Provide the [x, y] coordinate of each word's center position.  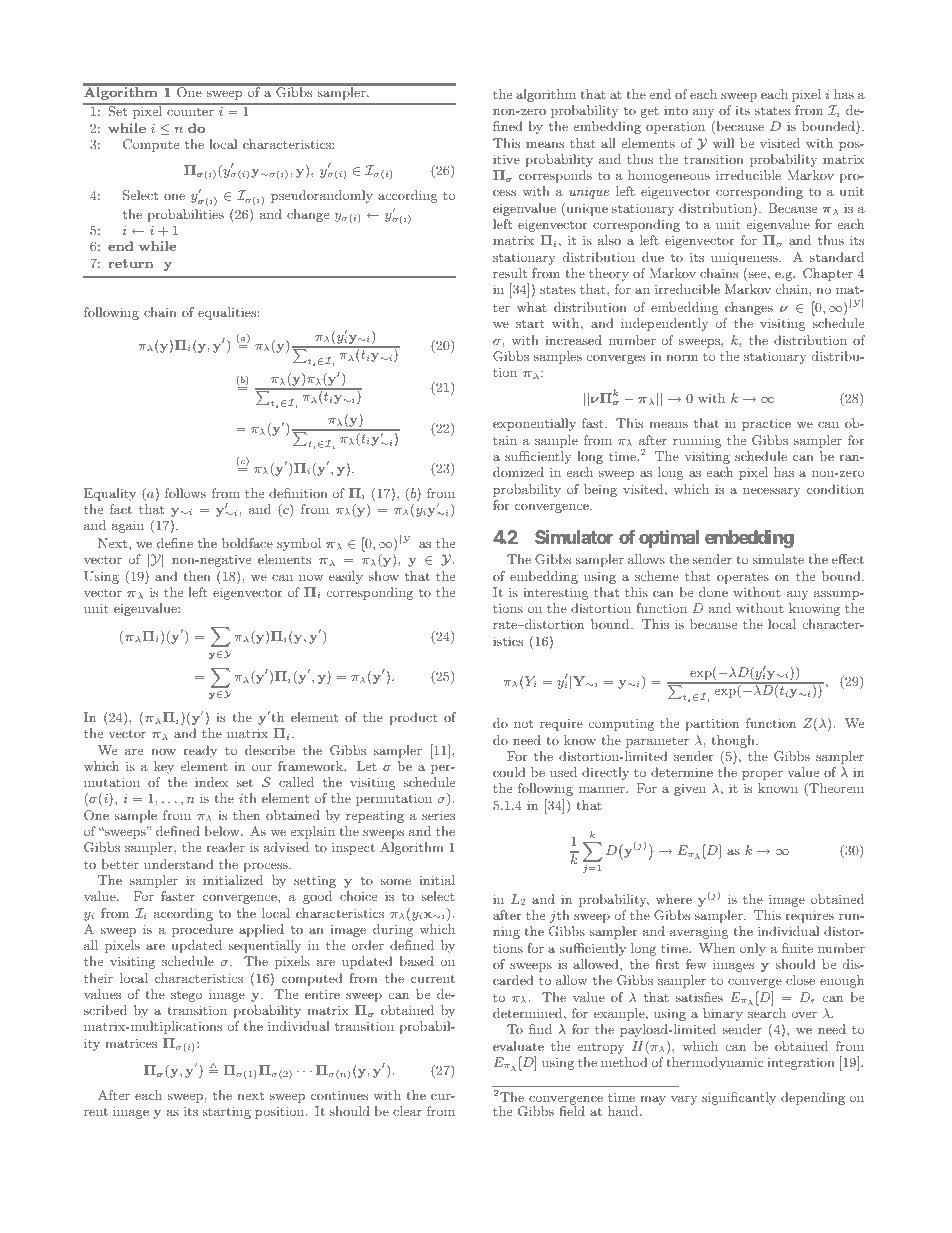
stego [186, 996]
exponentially [534, 424]
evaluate [518, 1046]
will [723, 143]
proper [762, 775]
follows [185, 493]
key [164, 767]
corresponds [555, 176]
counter [190, 111]
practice [766, 424]
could [509, 772]
